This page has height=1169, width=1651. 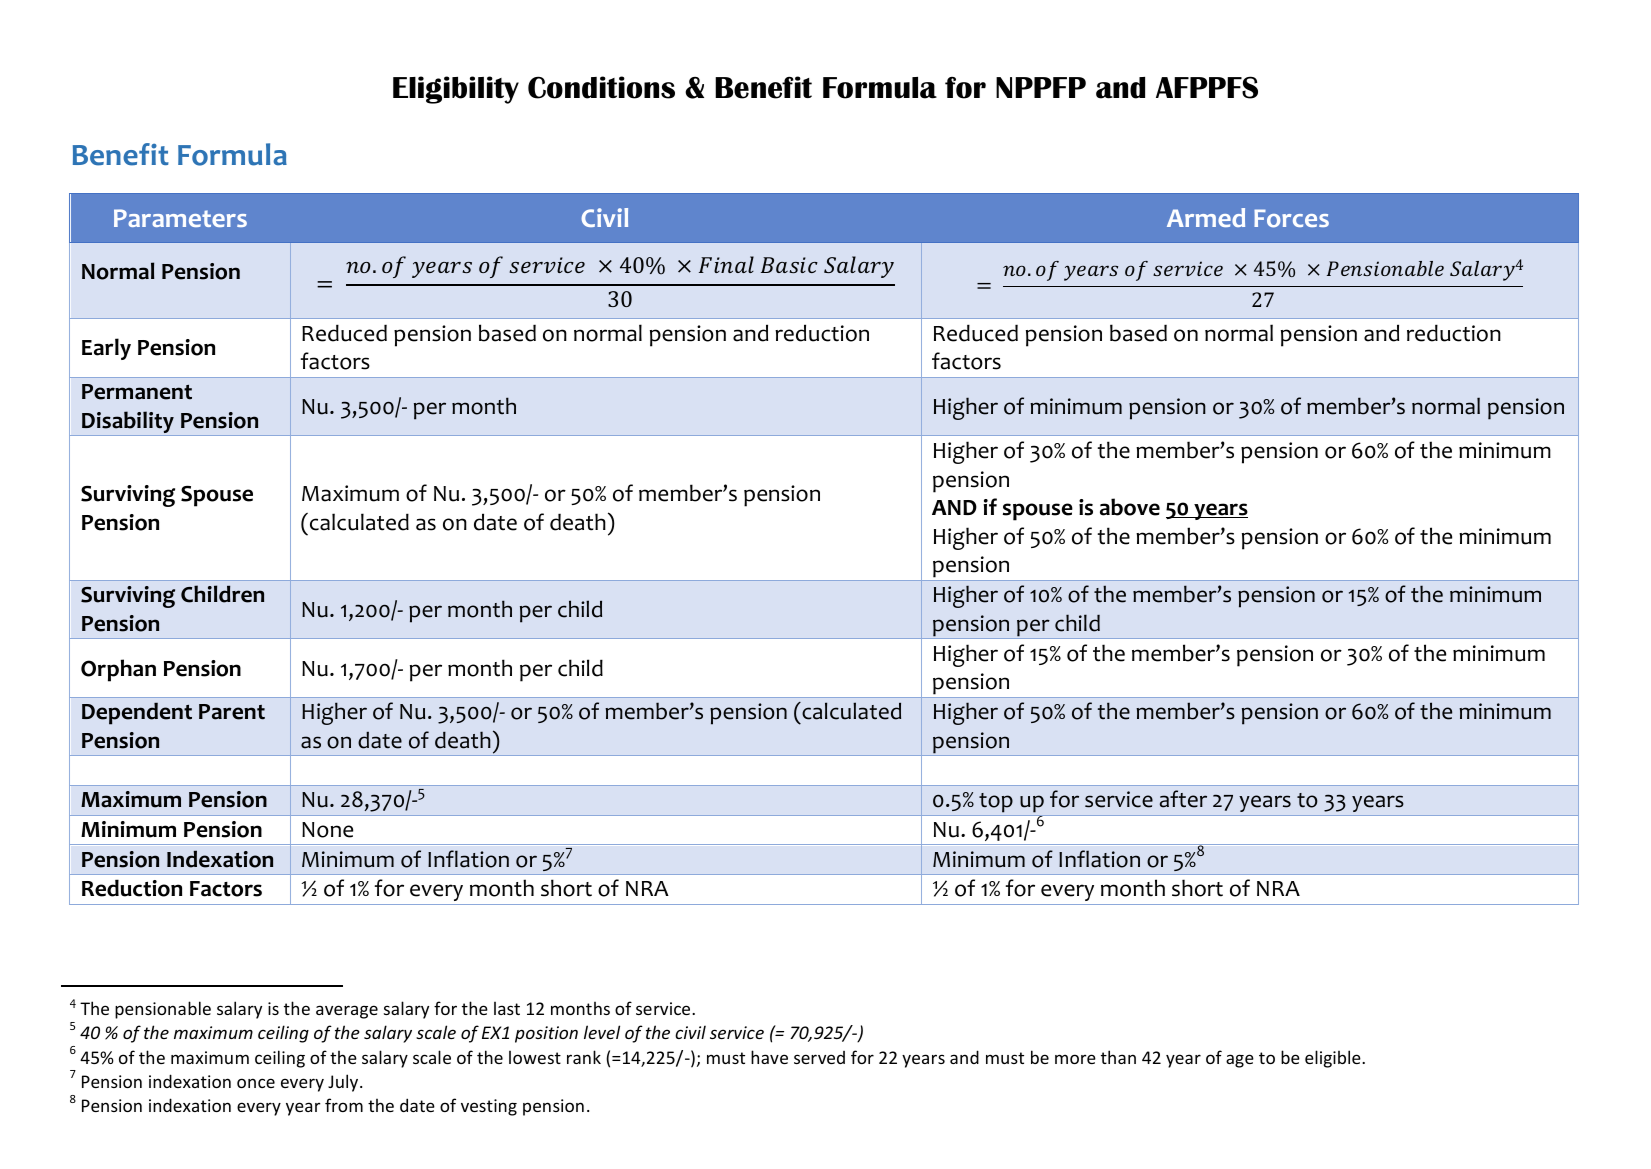 I want to click on once, so click(x=256, y=1083).
